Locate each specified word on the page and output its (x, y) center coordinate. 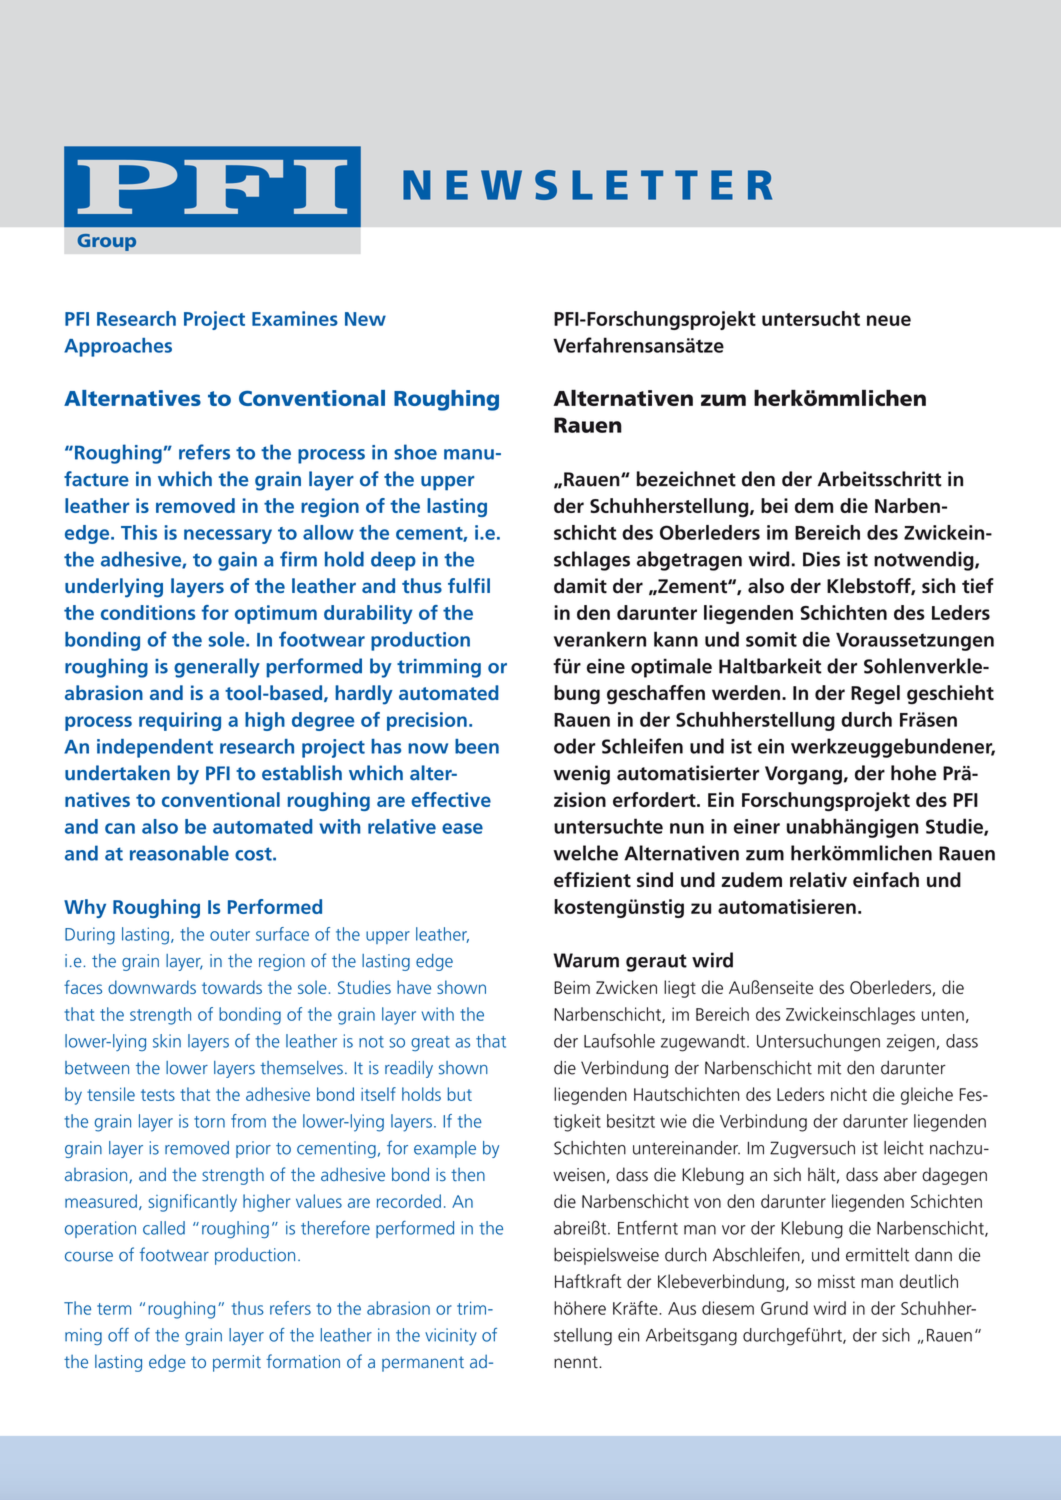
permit (237, 1363)
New (365, 319)
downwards (152, 987)
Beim (572, 987)
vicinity (451, 1336)
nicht (849, 1094)
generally (217, 668)
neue (889, 320)
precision (427, 721)
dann (933, 1254)
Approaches (118, 347)
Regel (875, 695)
